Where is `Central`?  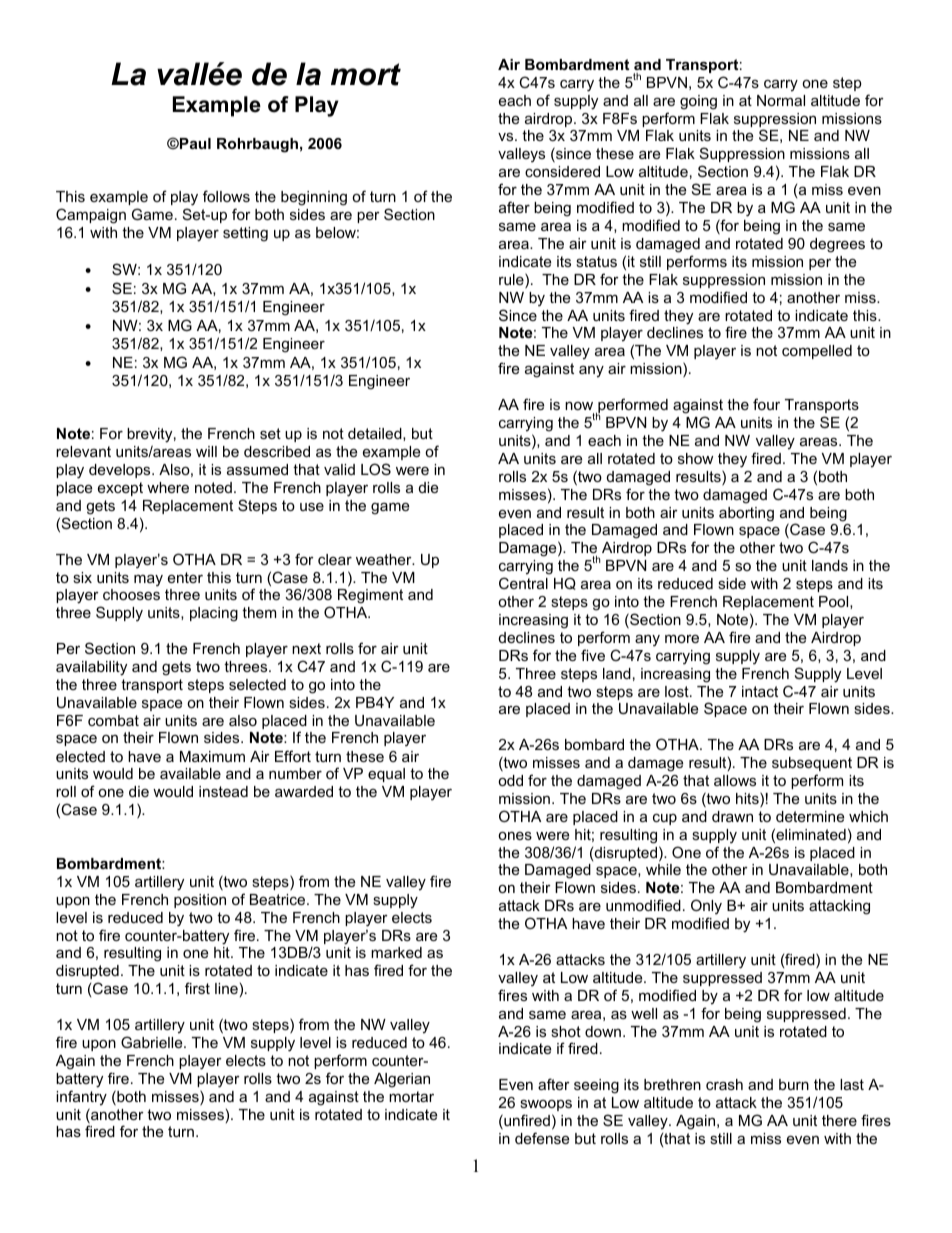
Central is located at coordinates (523, 583).
